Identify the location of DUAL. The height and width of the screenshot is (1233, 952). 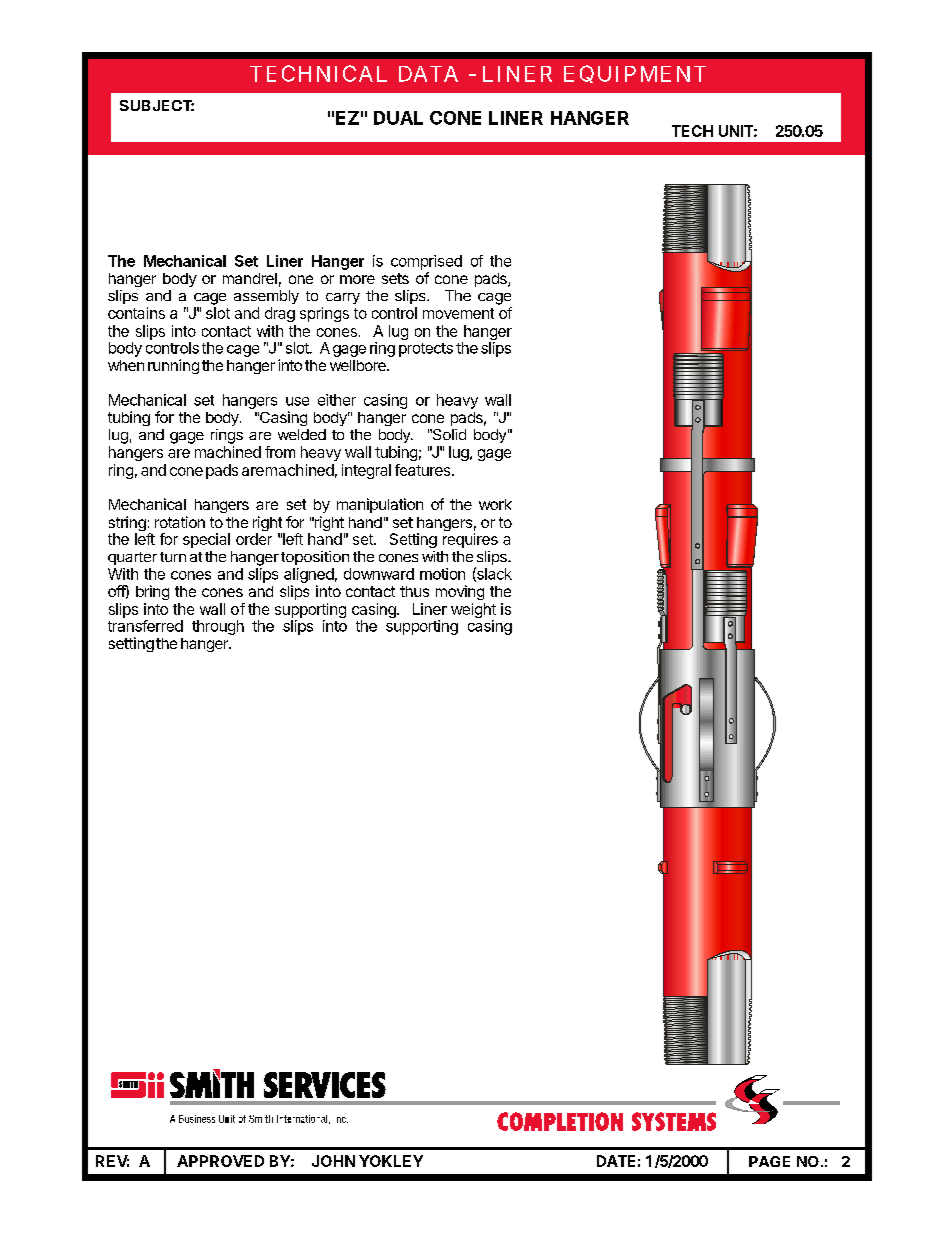
(398, 118).
